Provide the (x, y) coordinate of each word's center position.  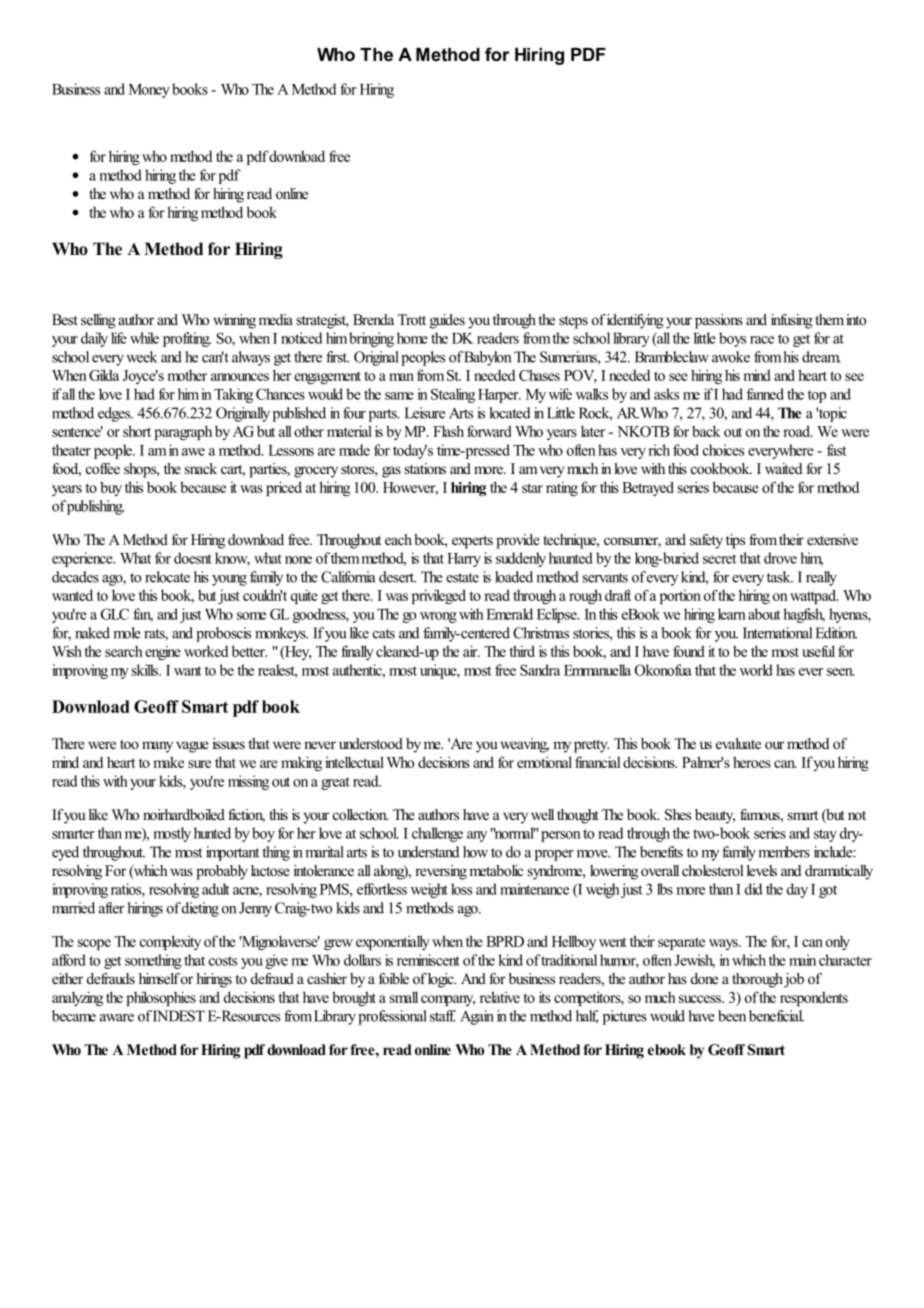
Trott (412, 319)
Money (149, 91)
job (793, 980)
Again (477, 1017)
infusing (792, 321)
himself (159, 978)
